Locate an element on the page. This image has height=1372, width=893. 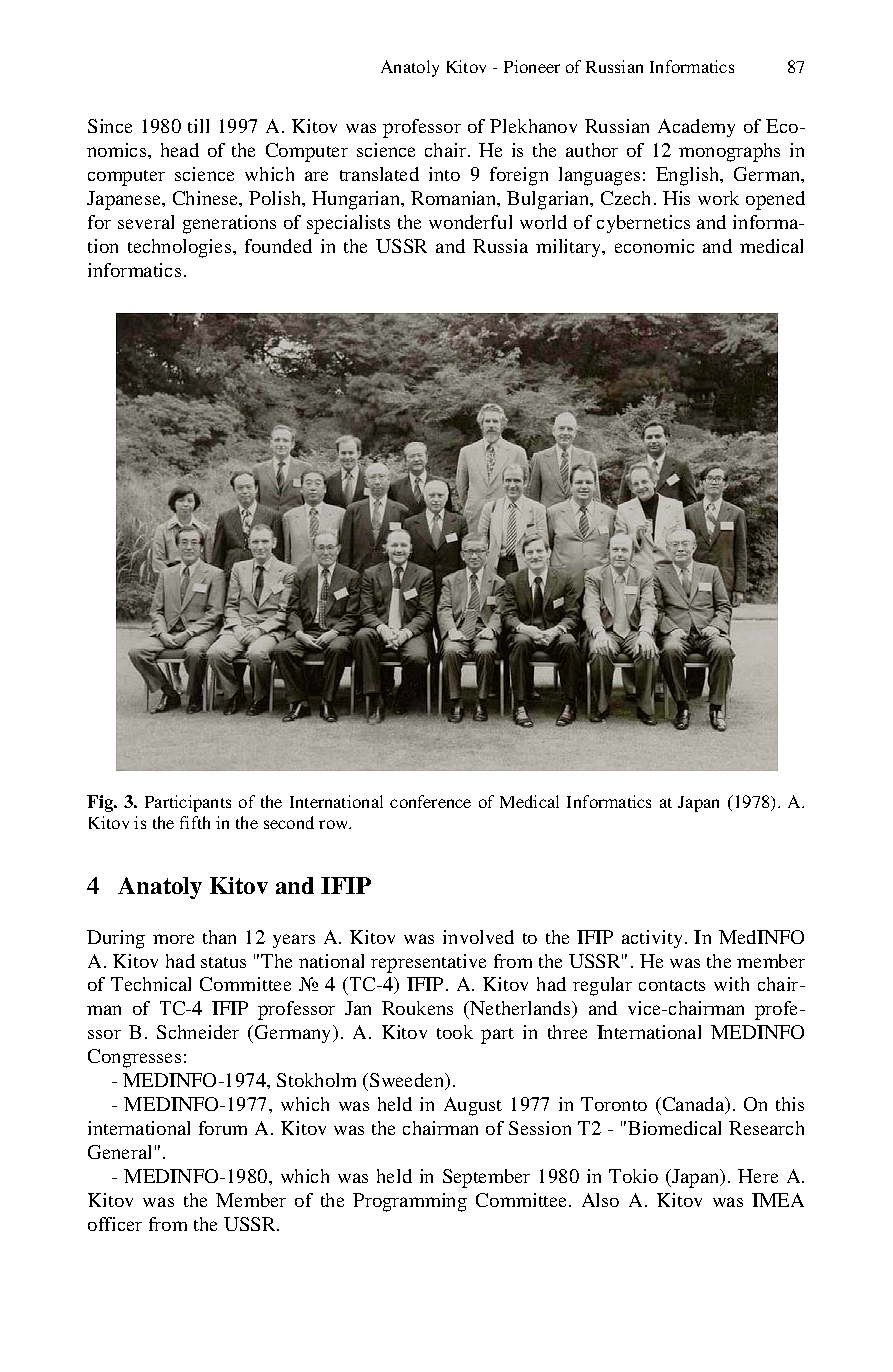
Fig is located at coordinates (101, 803).
